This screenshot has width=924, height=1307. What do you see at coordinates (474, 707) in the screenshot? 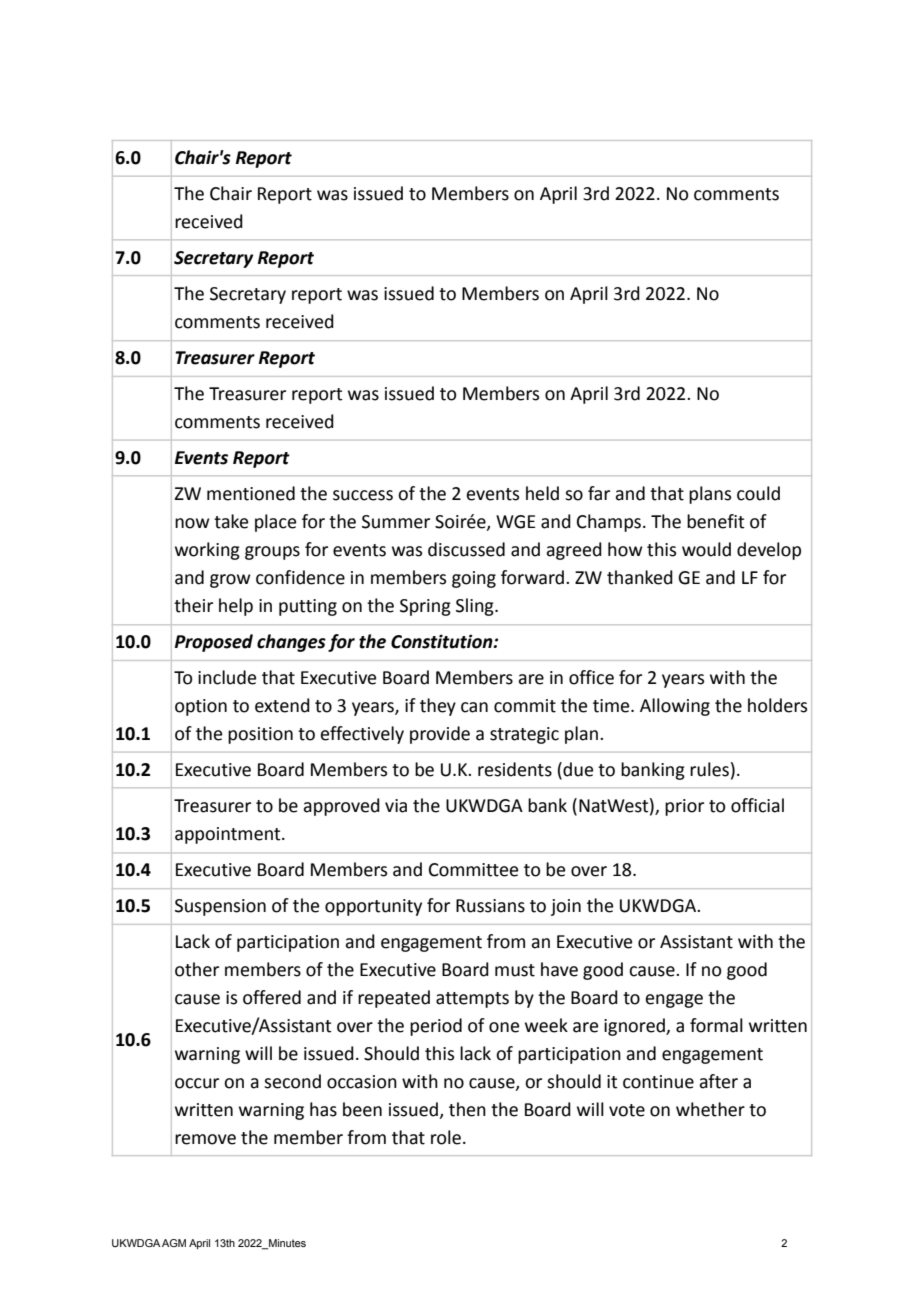
I see `can` at bounding box center [474, 707].
